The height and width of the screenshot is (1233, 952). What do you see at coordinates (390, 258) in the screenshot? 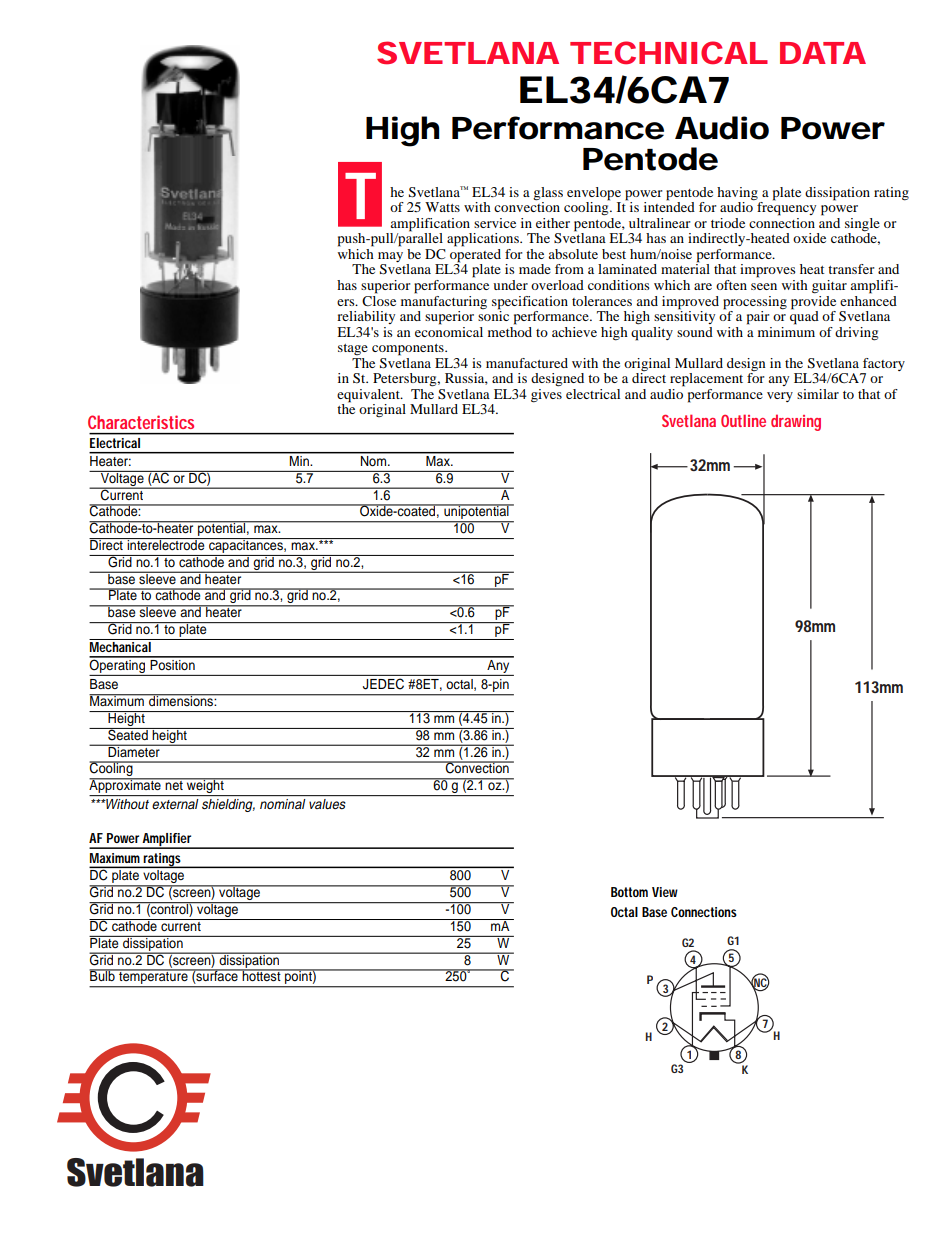
I see `may` at bounding box center [390, 258].
